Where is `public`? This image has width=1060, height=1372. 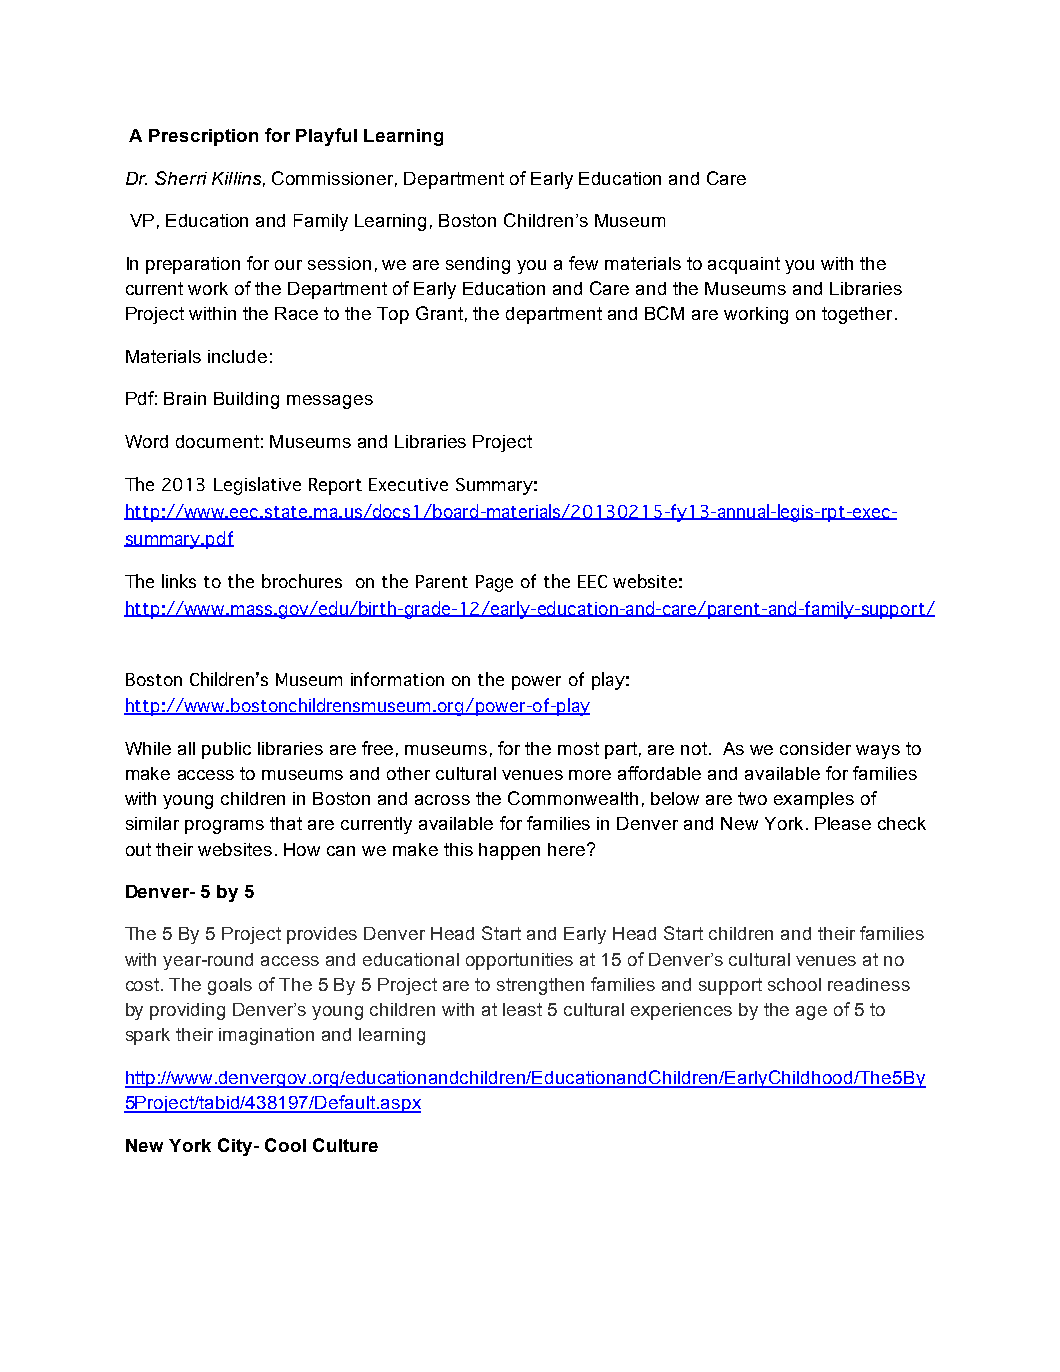
public is located at coordinates (226, 750).
